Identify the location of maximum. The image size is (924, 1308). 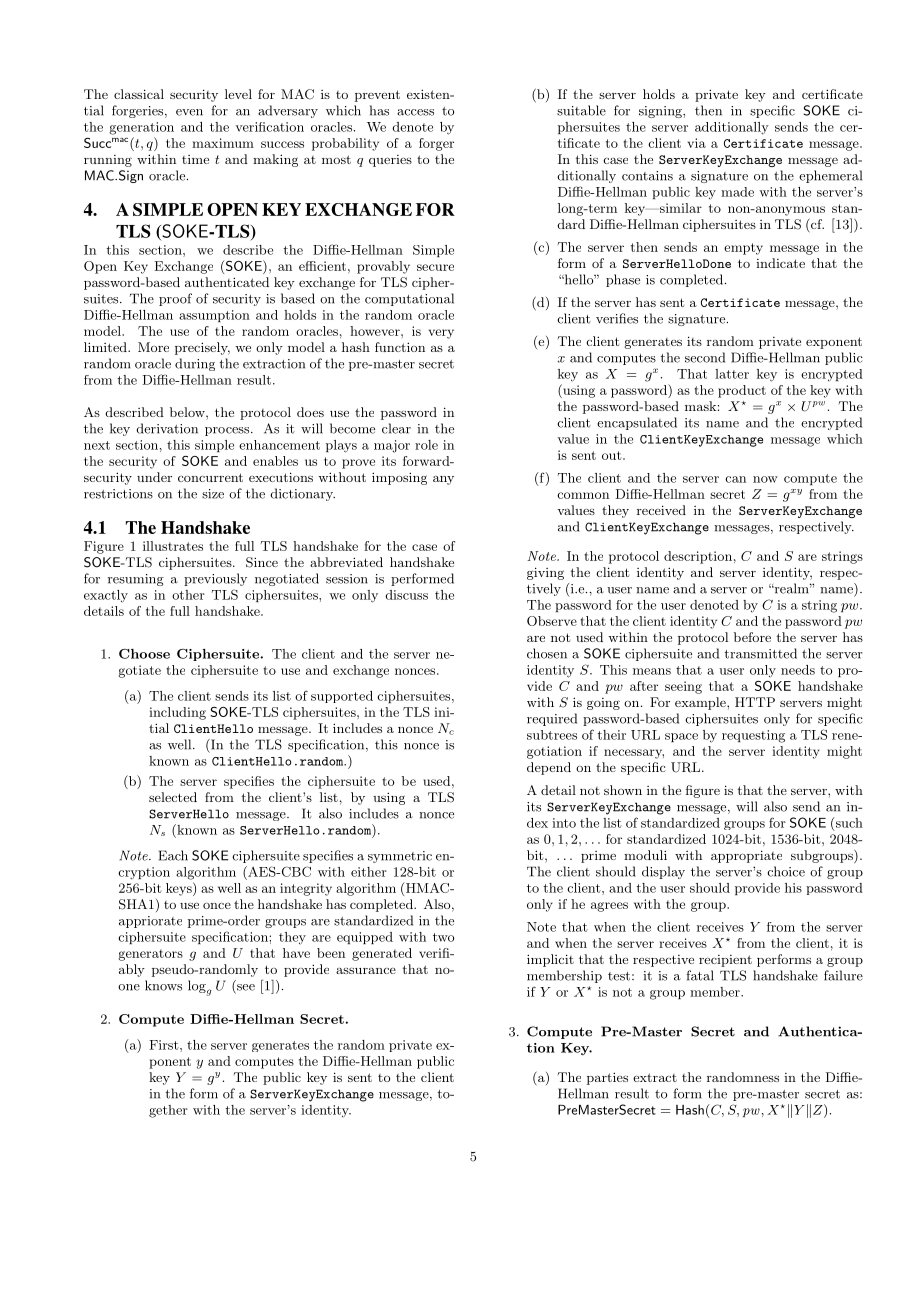
(223, 143).
